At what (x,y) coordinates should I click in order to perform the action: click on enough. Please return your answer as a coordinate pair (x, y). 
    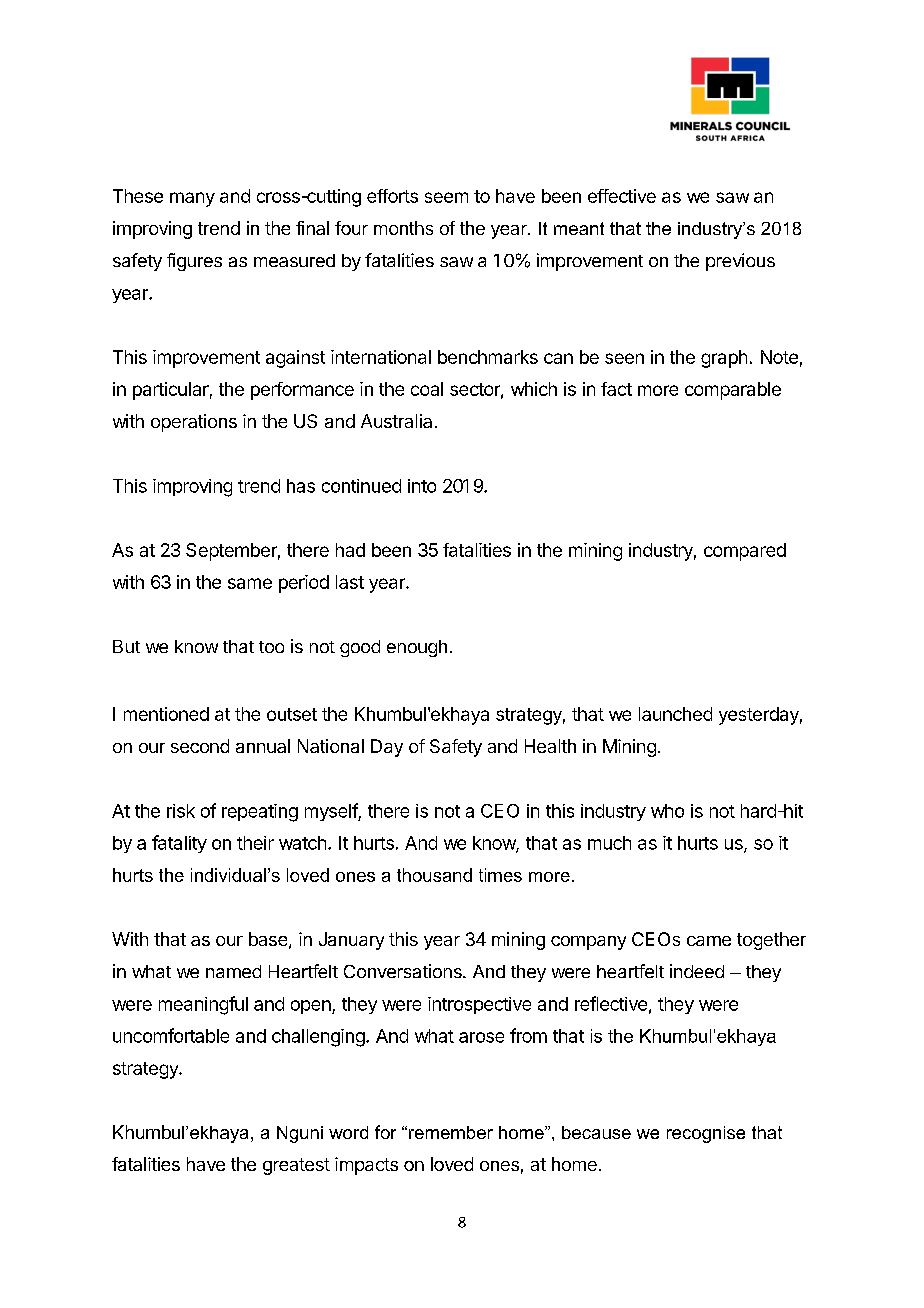
    Looking at the image, I should click on (417, 648).
